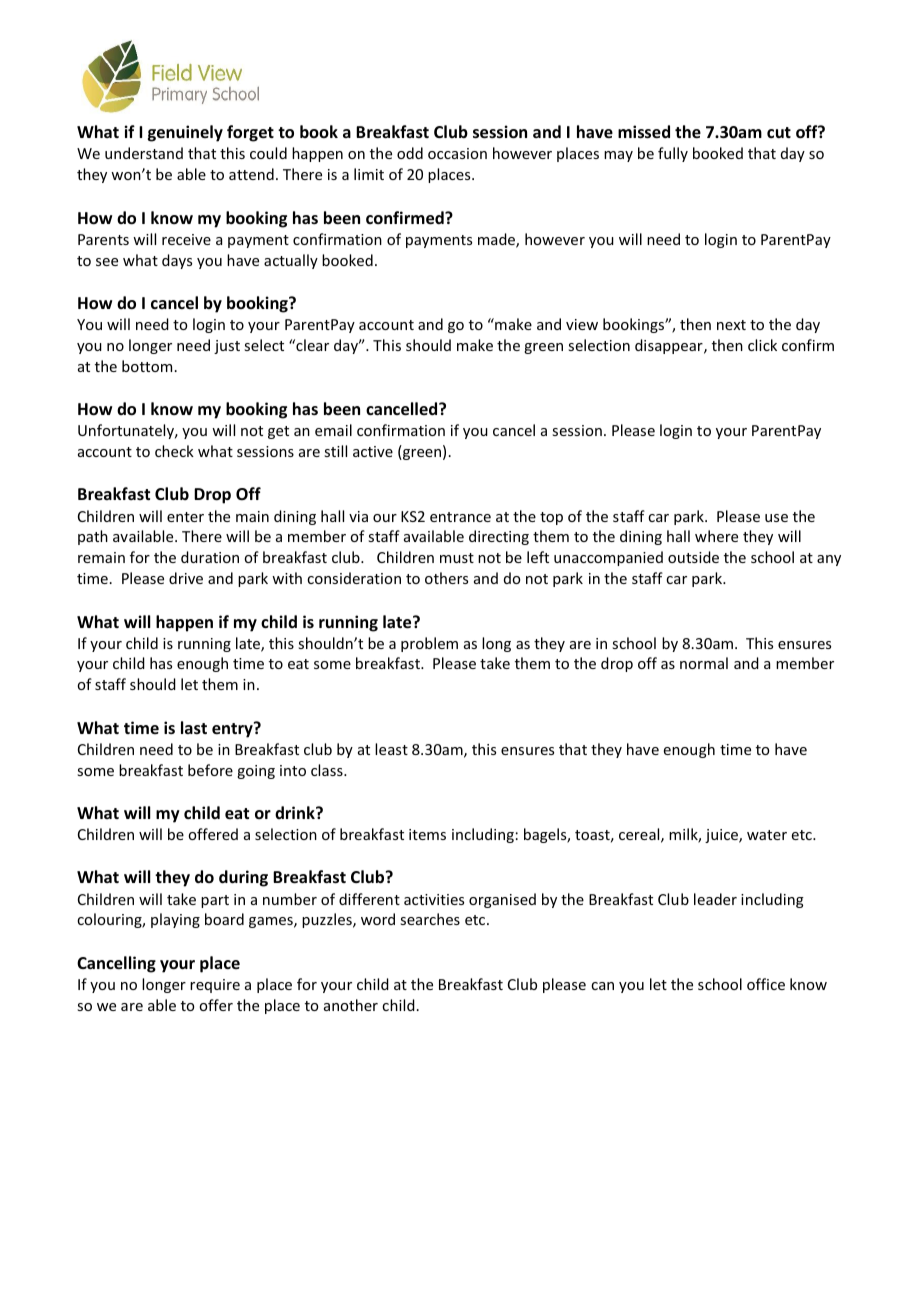 The width and height of the screenshot is (924, 1307). What do you see at coordinates (194, 728) in the screenshot?
I see `last` at bounding box center [194, 728].
